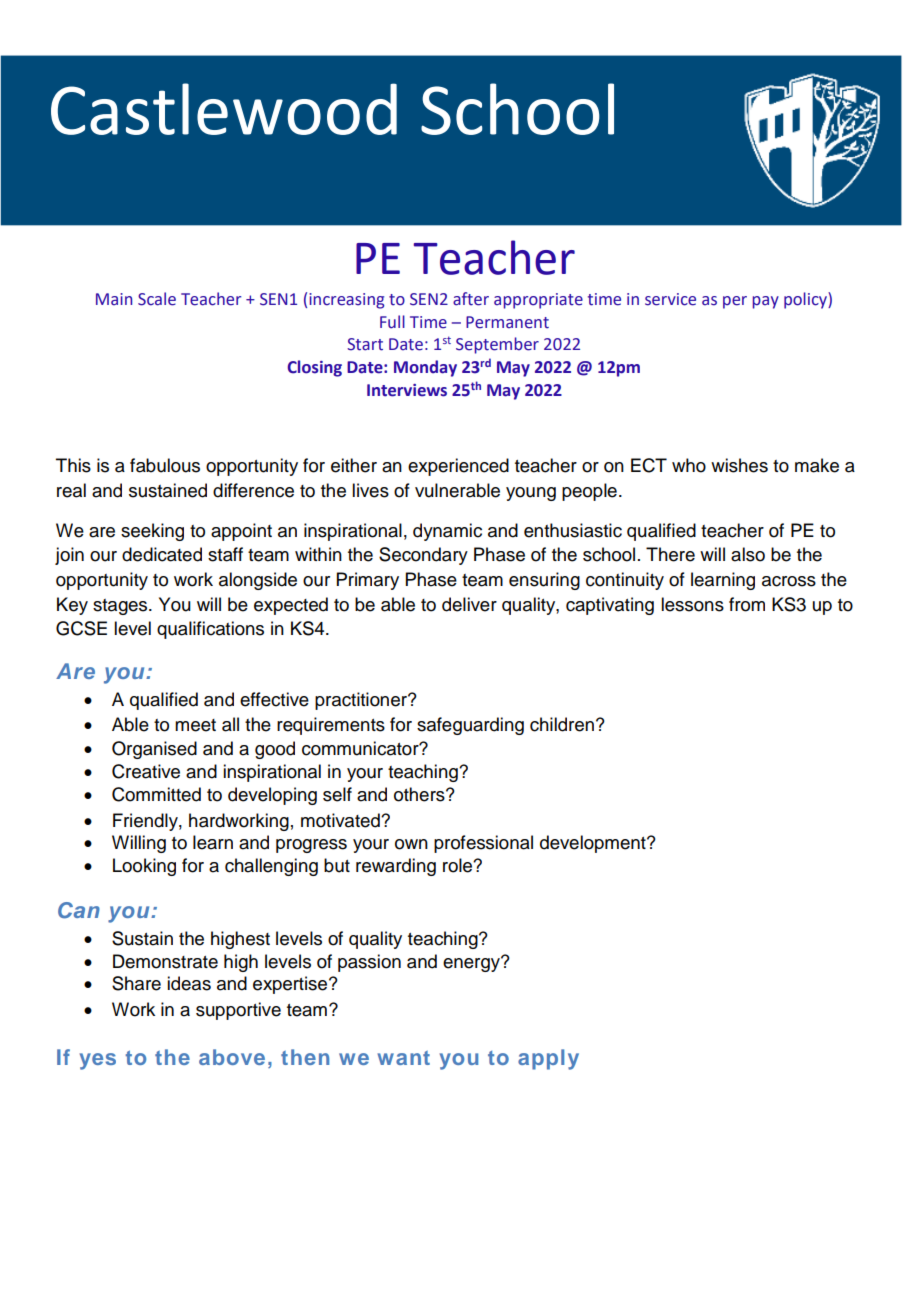 The width and height of the screenshot is (924, 1308). What do you see at coordinates (98, 1061) in the screenshot?
I see `yes` at bounding box center [98, 1061].
